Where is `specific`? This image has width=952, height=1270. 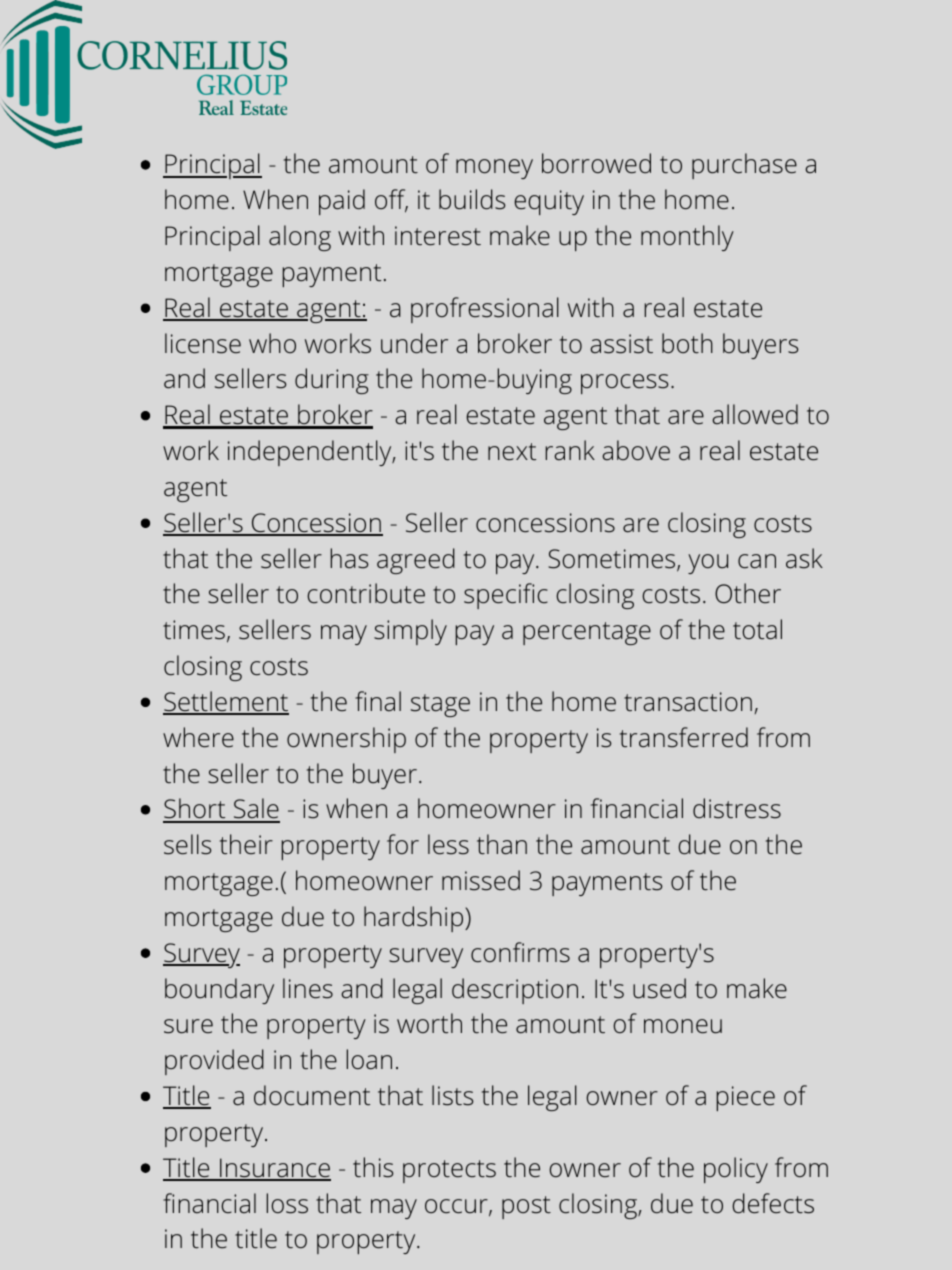 specific is located at coordinates (506, 596).
